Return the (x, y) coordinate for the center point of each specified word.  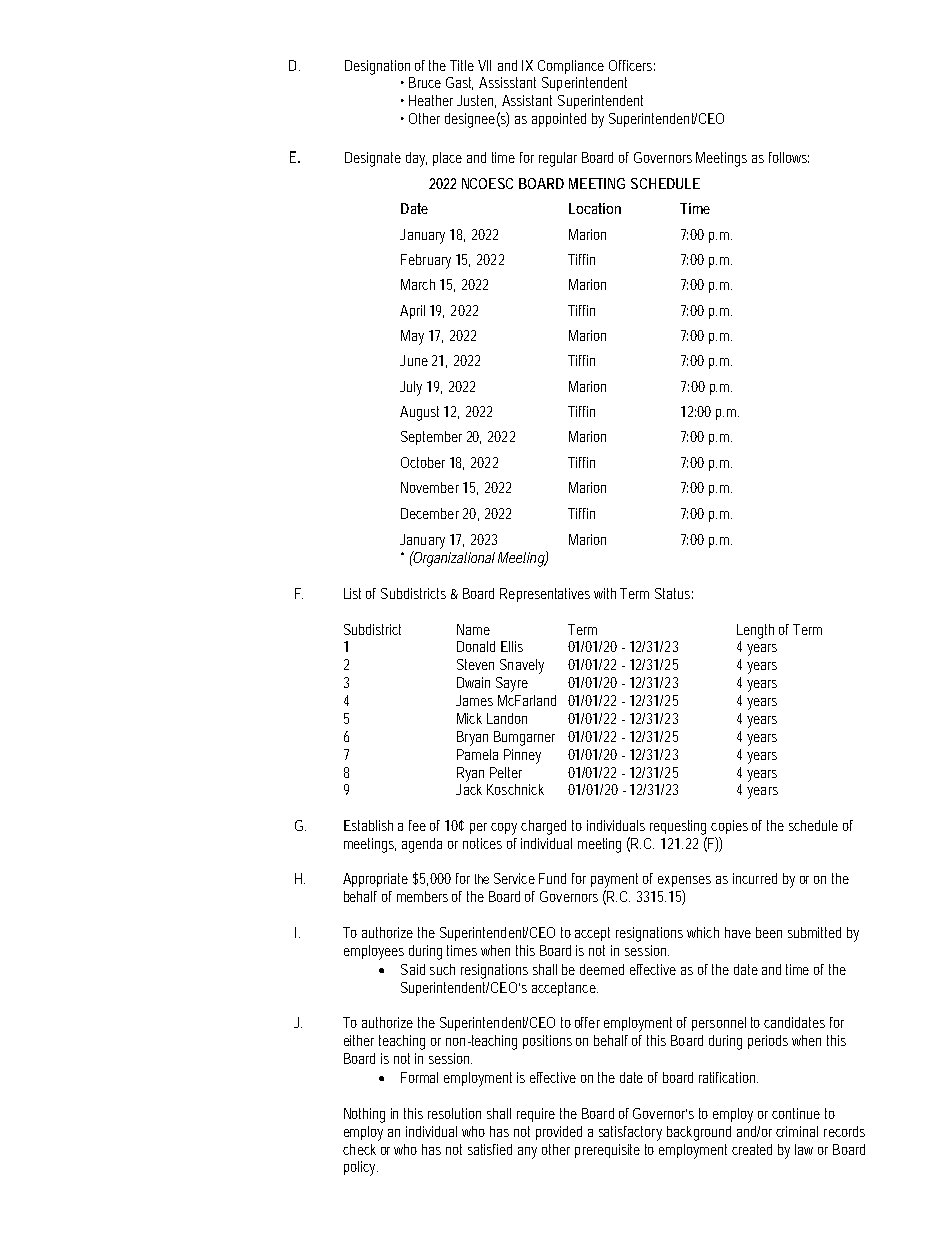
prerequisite (607, 1151)
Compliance (571, 67)
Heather (431, 100)
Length (755, 631)
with (607, 593)
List (352, 593)
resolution (454, 1113)
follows (789, 157)
